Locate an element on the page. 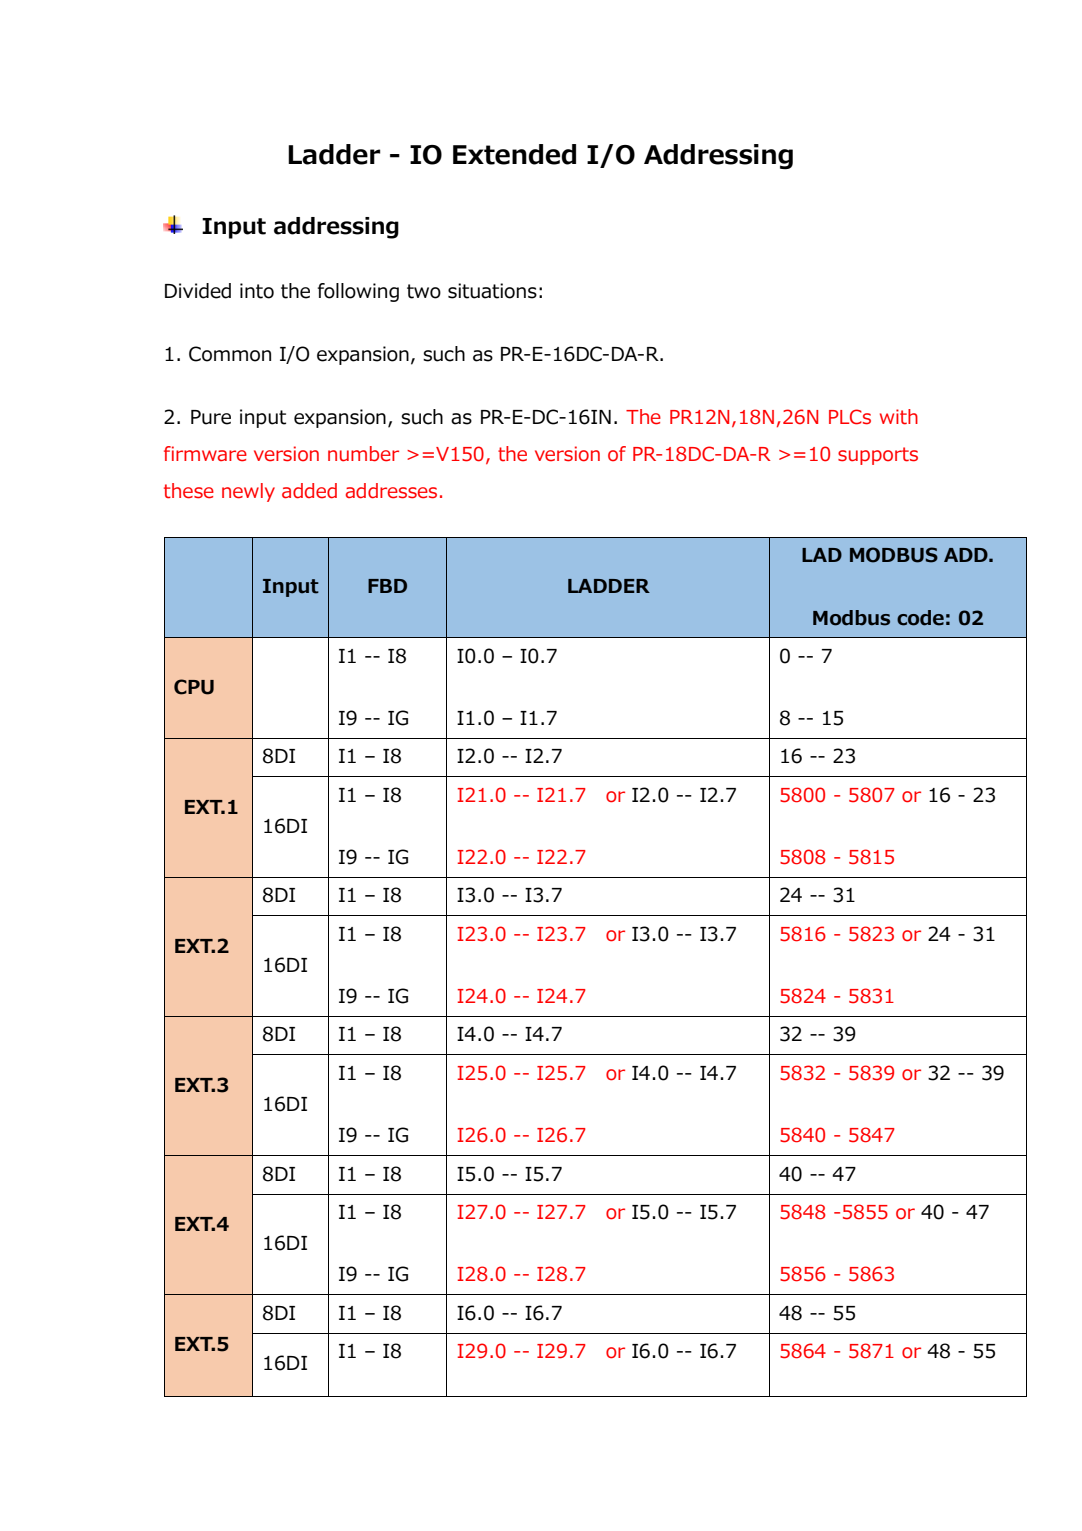 The width and height of the document is (1082, 1531). addresses is located at coordinates (391, 491).
